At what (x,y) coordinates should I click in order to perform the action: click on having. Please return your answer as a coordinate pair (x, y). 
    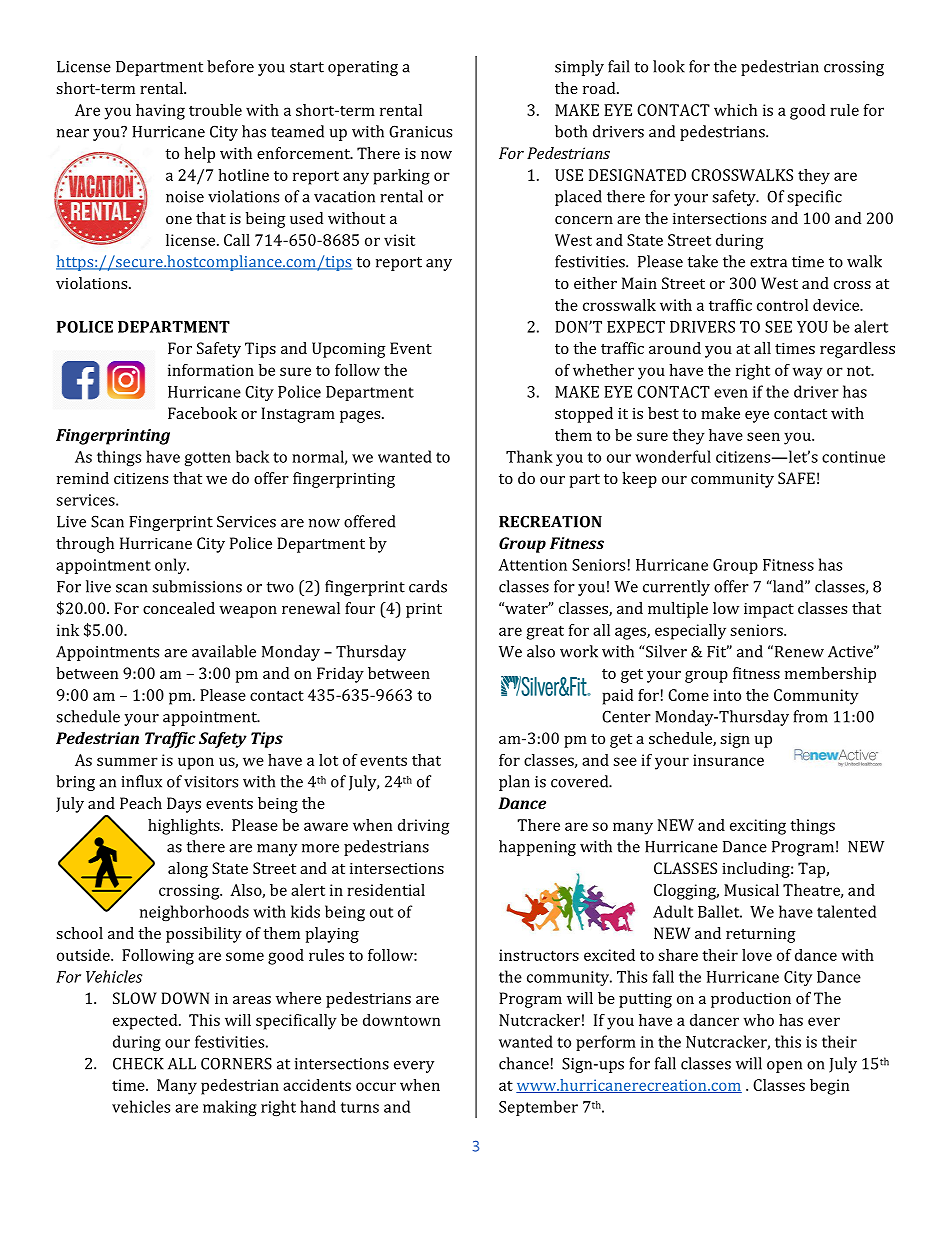
    Looking at the image, I should click on (160, 112).
